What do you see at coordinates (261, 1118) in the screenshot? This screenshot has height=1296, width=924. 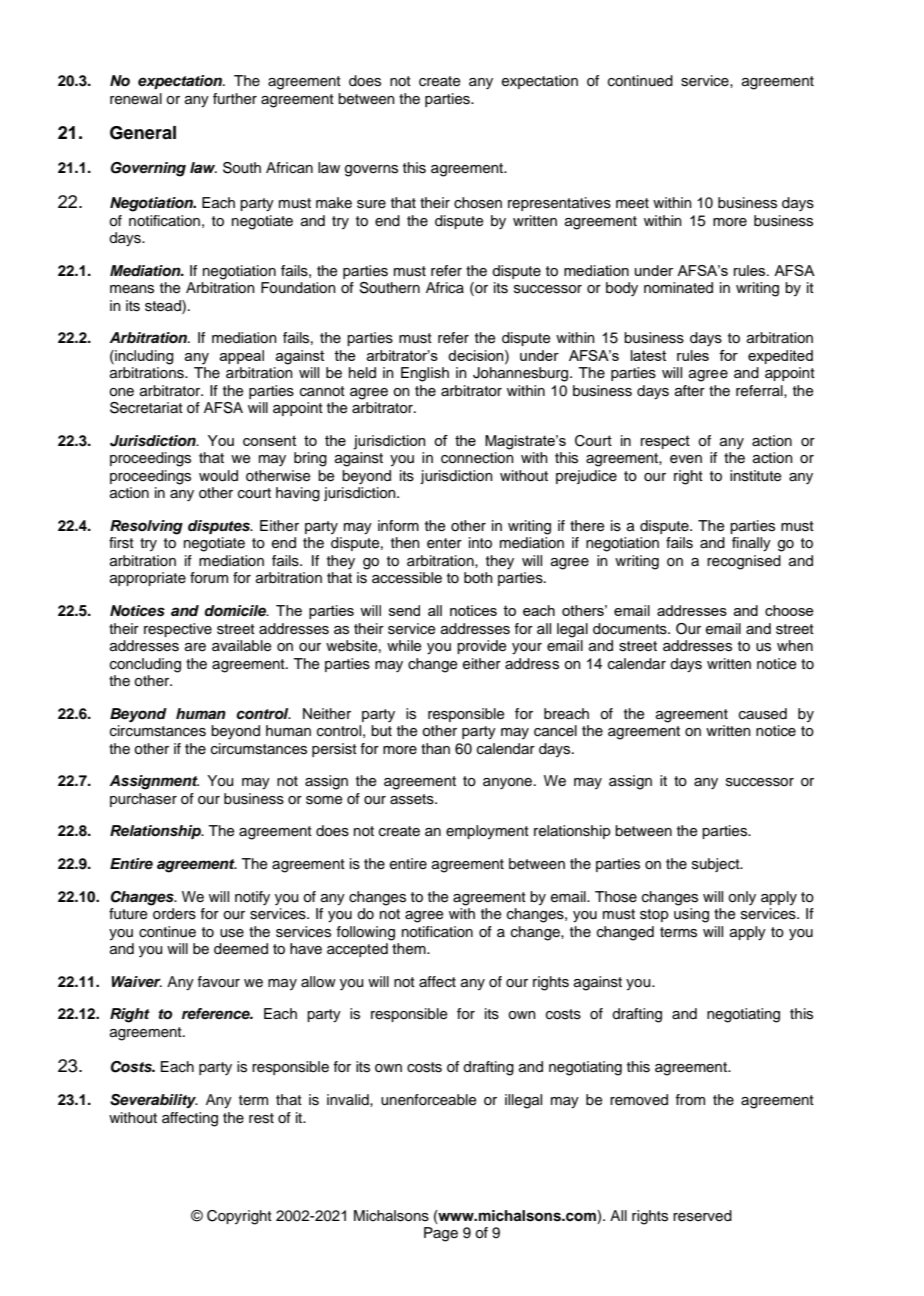 I see `rest` at bounding box center [261, 1118].
